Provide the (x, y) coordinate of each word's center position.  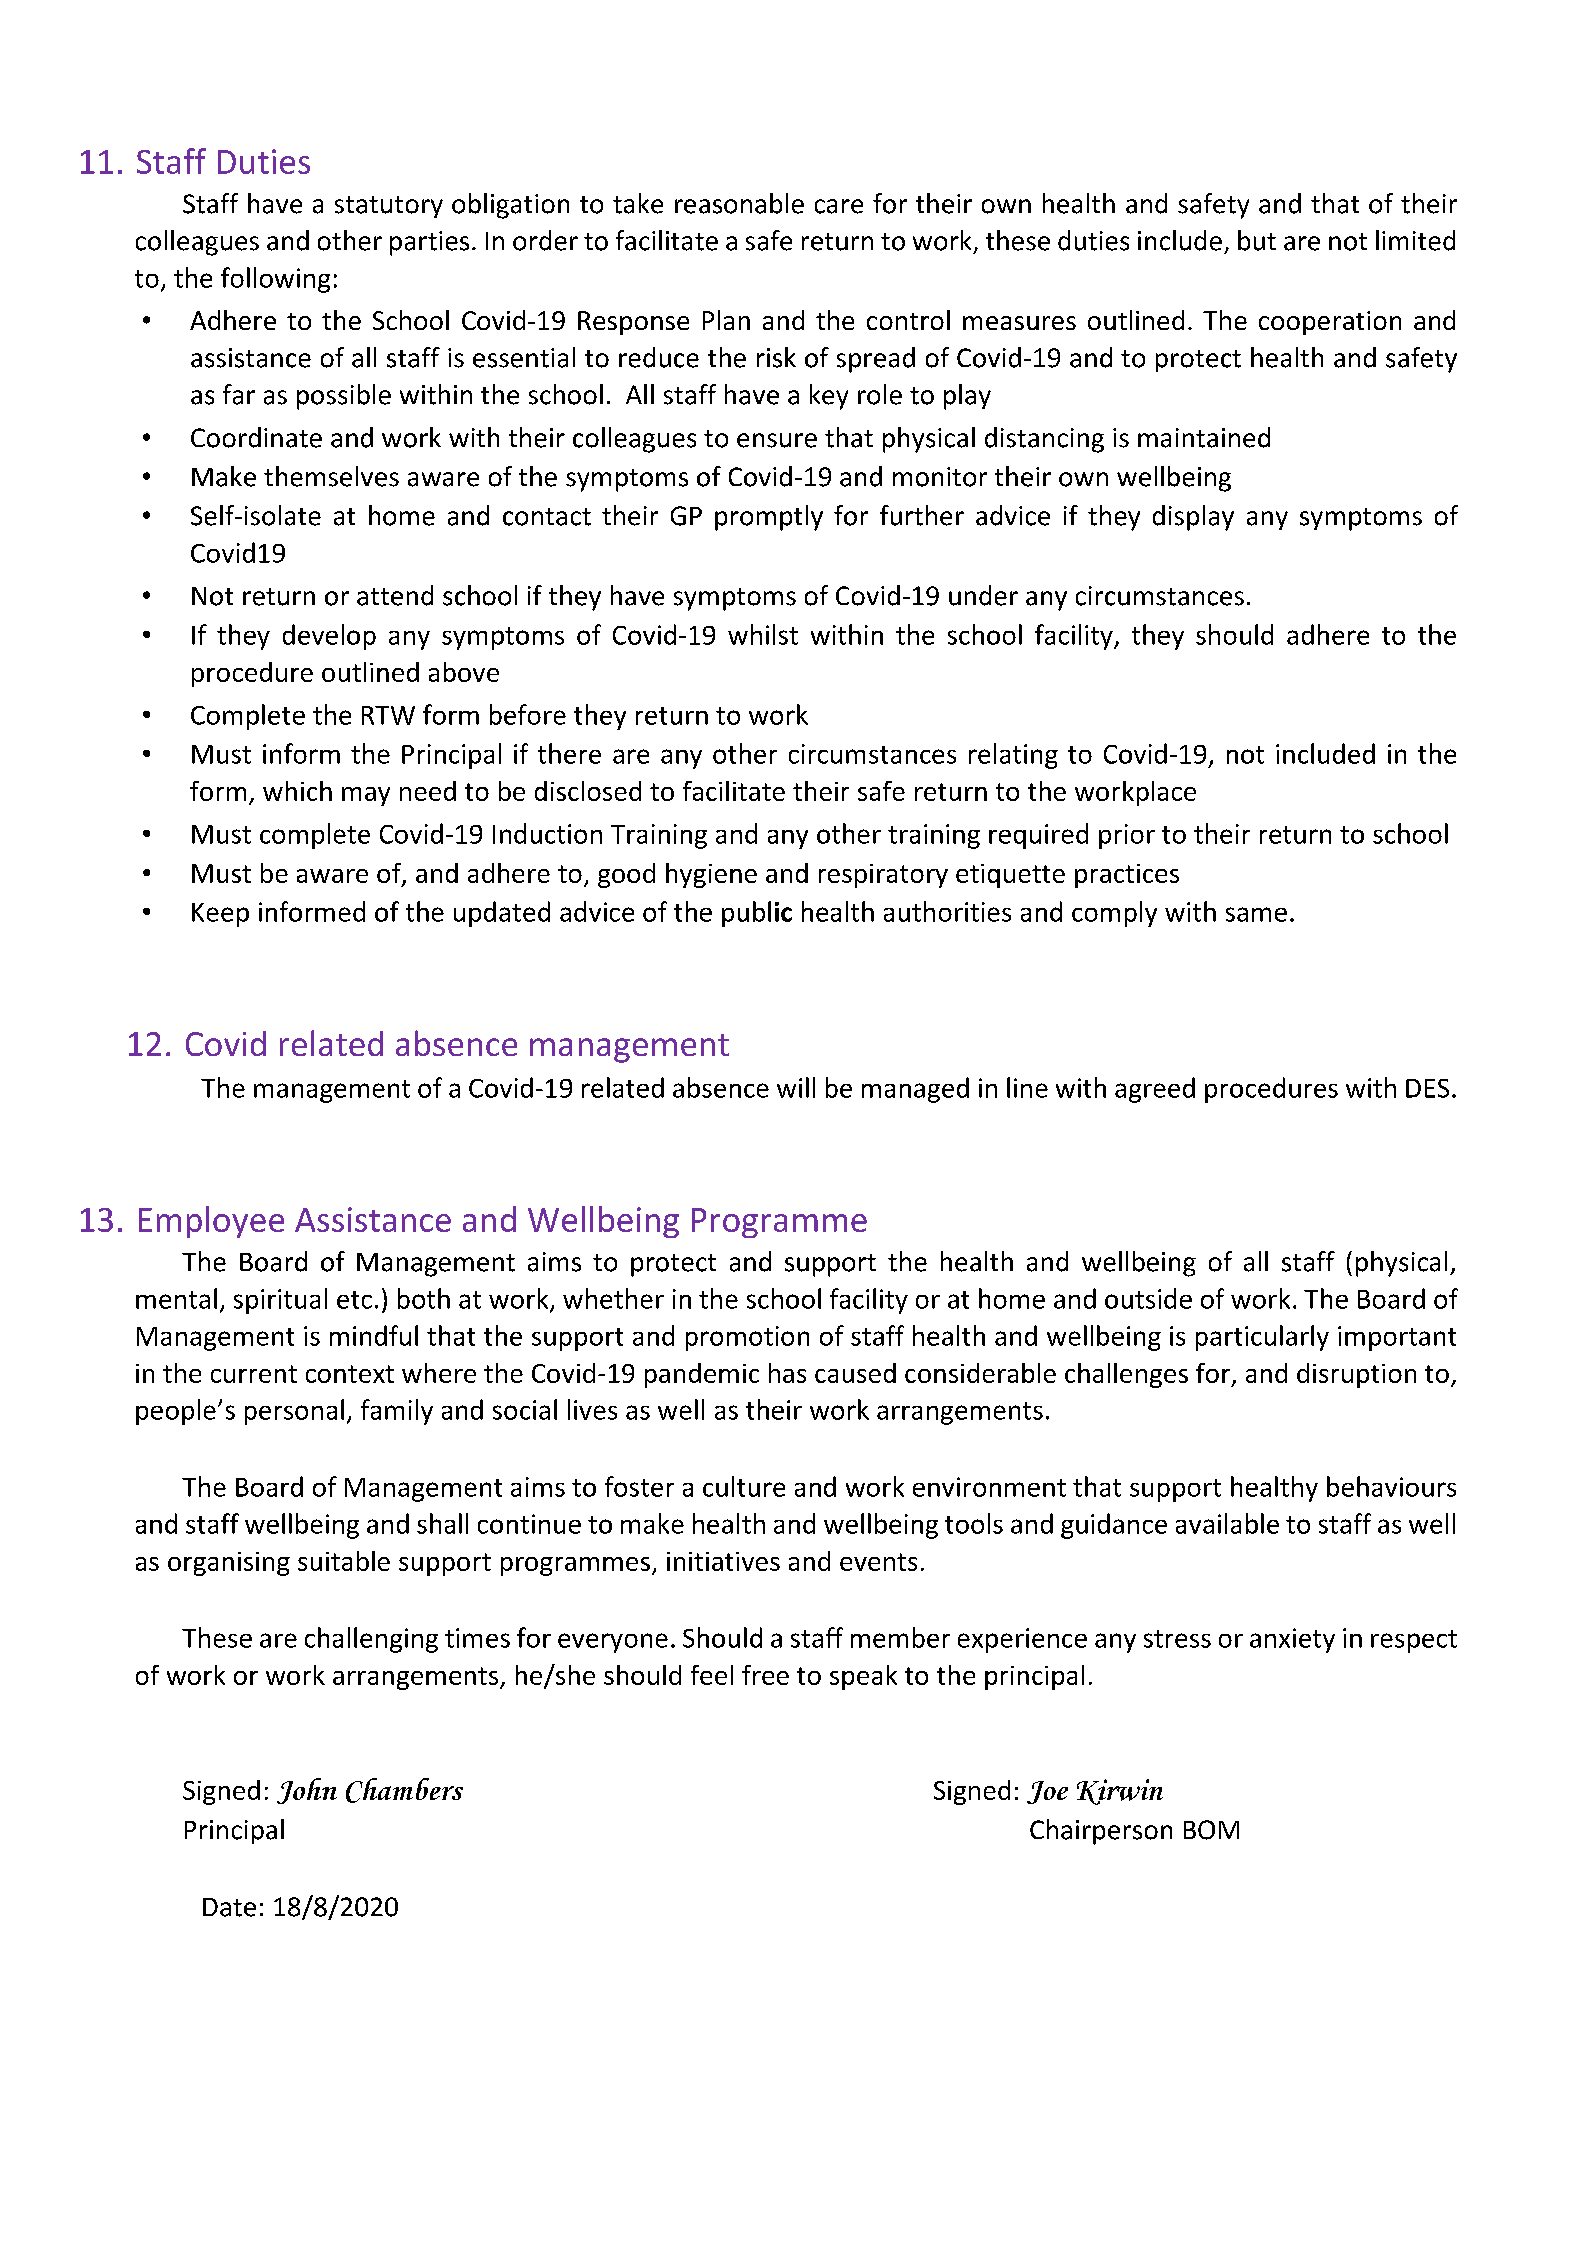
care (839, 206)
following (275, 280)
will (796, 1087)
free (765, 1675)
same (1256, 914)
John (307, 1791)
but (1257, 240)
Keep (220, 915)
